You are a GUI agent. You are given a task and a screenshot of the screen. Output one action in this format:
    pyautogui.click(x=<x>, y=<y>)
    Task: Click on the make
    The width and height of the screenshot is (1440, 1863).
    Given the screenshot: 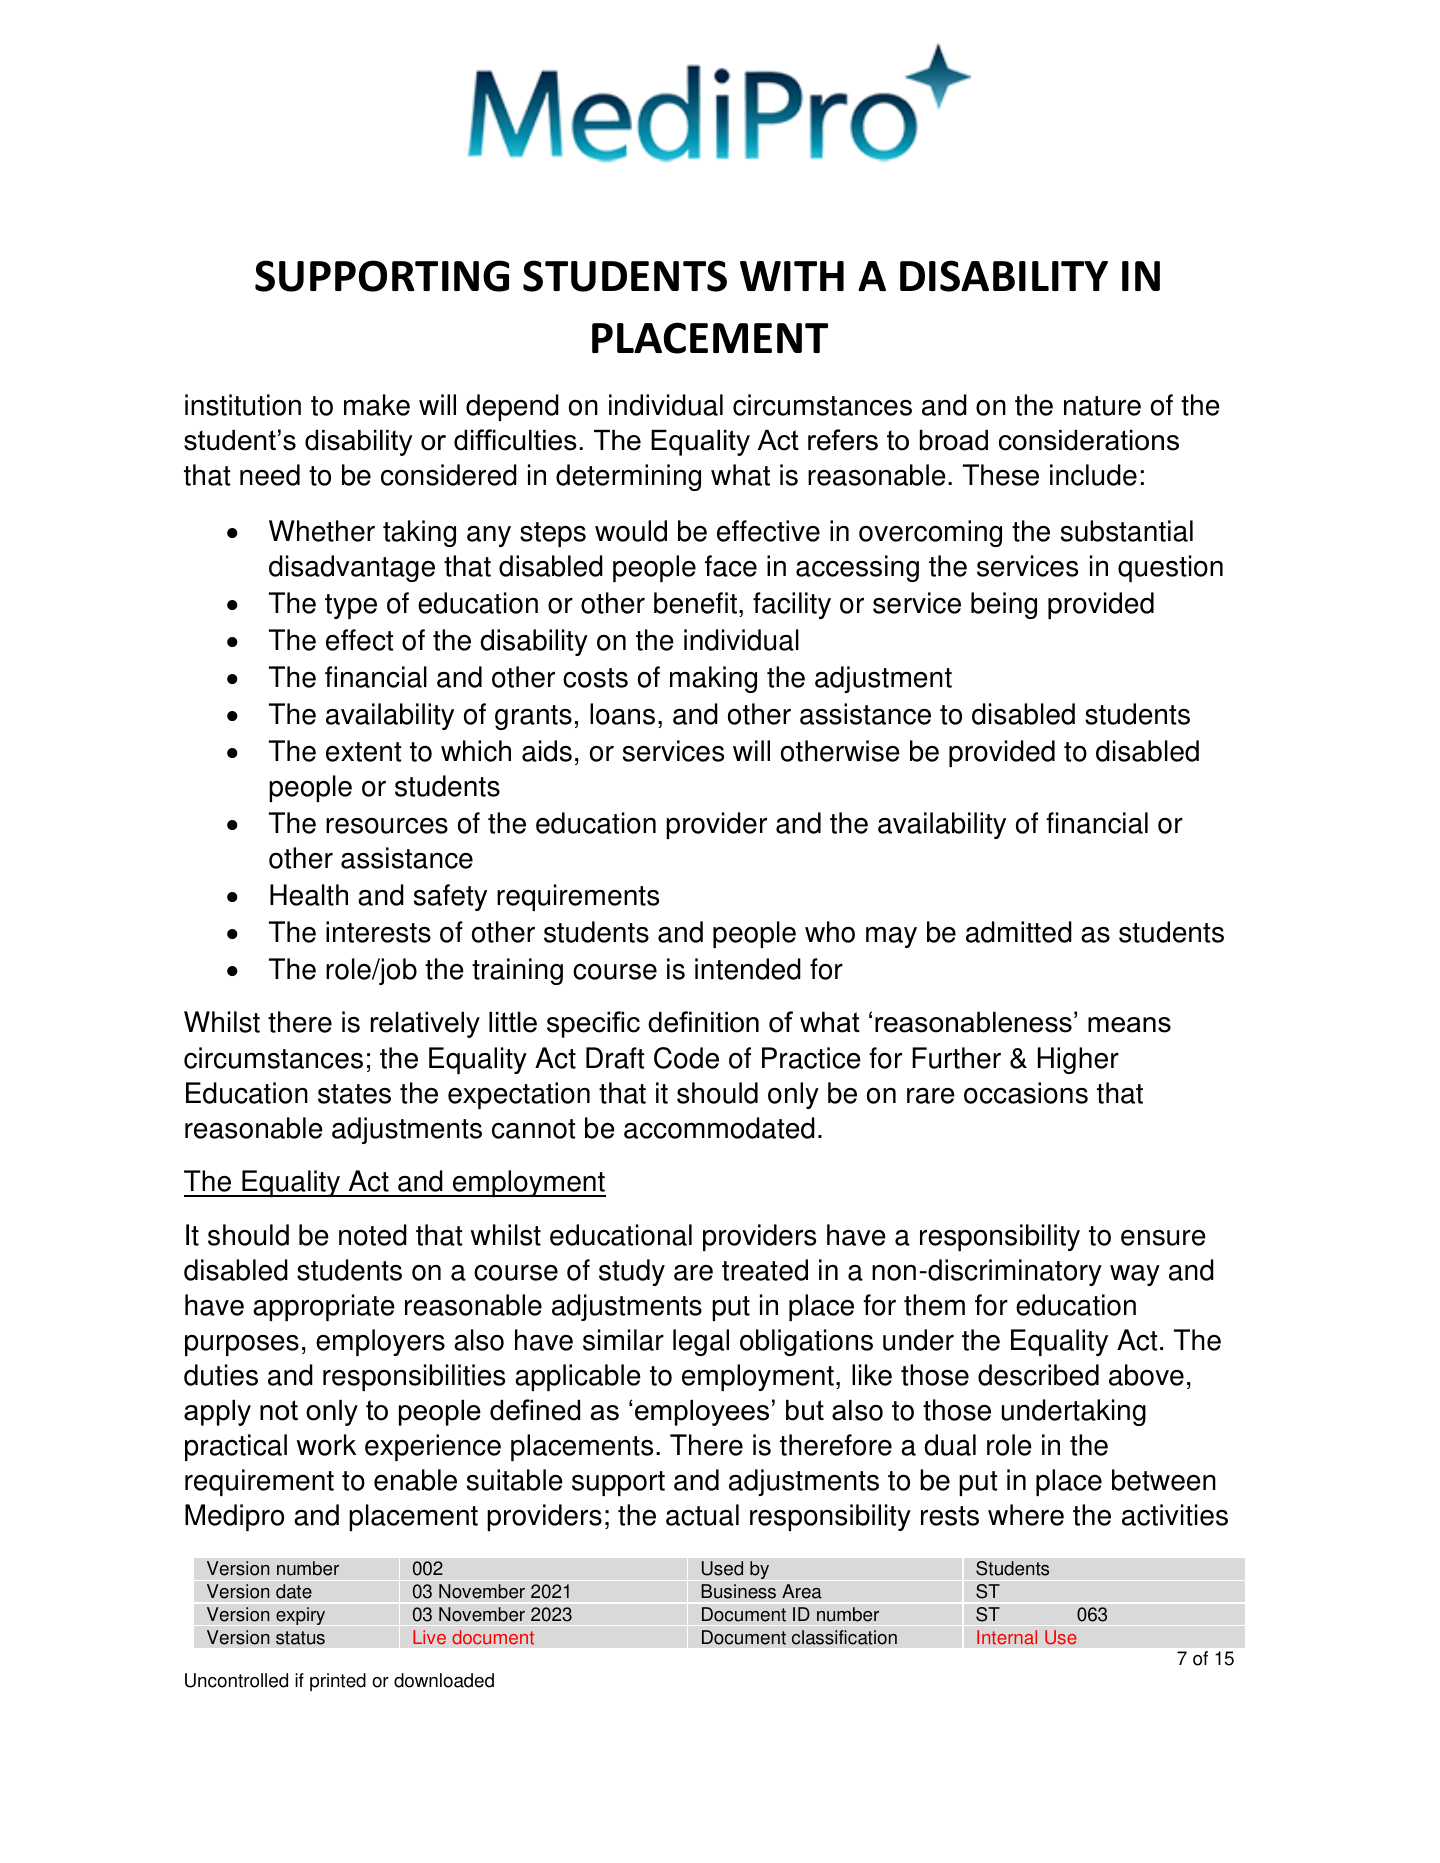 What is the action you would take?
    pyautogui.click(x=377, y=405)
